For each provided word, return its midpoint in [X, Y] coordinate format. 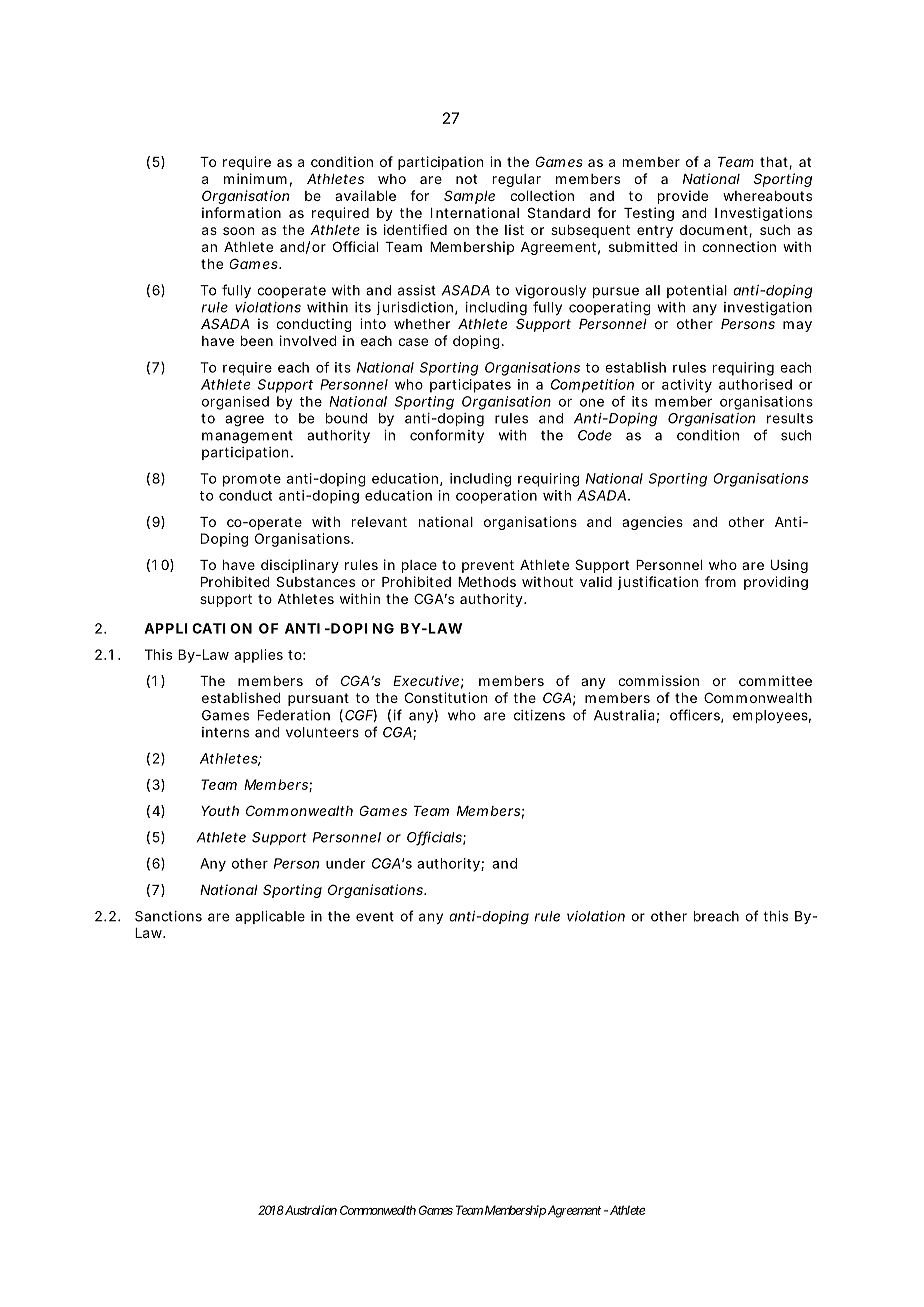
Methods [487, 582]
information [241, 212]
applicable [270, 917]
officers [696, 716]
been [257, 341]
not [466, 179]
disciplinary [300, 566]
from [720, 581]
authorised [755, 384]
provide [683, 197]
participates [470, 386]
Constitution [446, 697]
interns [225, 732]
